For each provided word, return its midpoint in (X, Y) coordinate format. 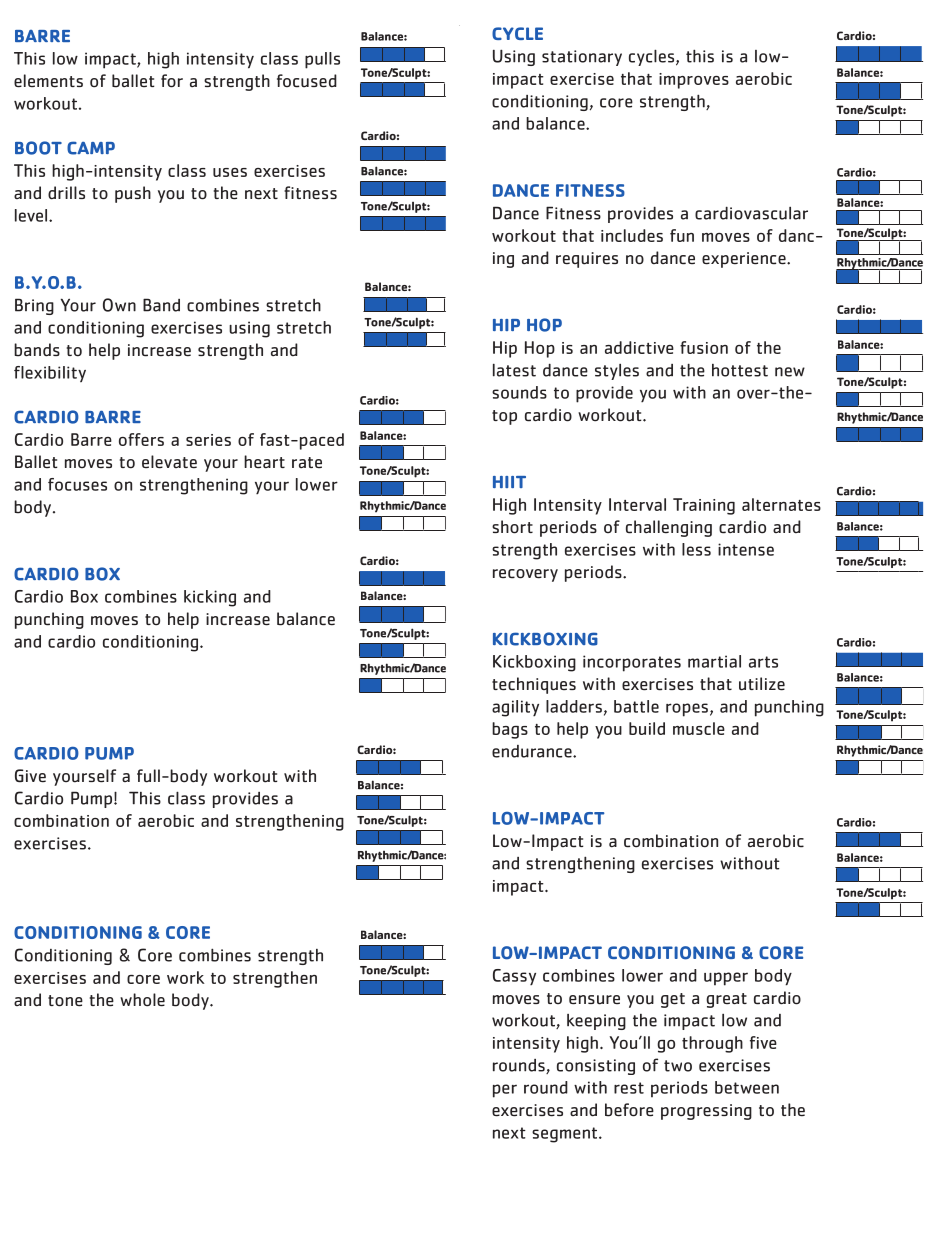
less (696, 549)
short (512, 527)
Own (119, 305)
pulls (322, 60)
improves (694, 81)
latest (514, 370)
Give (30, 776)
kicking (210, 598)
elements (48, 81)
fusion (704, 347)
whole (142, 1000)
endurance (533, 751)
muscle (699, 728)
